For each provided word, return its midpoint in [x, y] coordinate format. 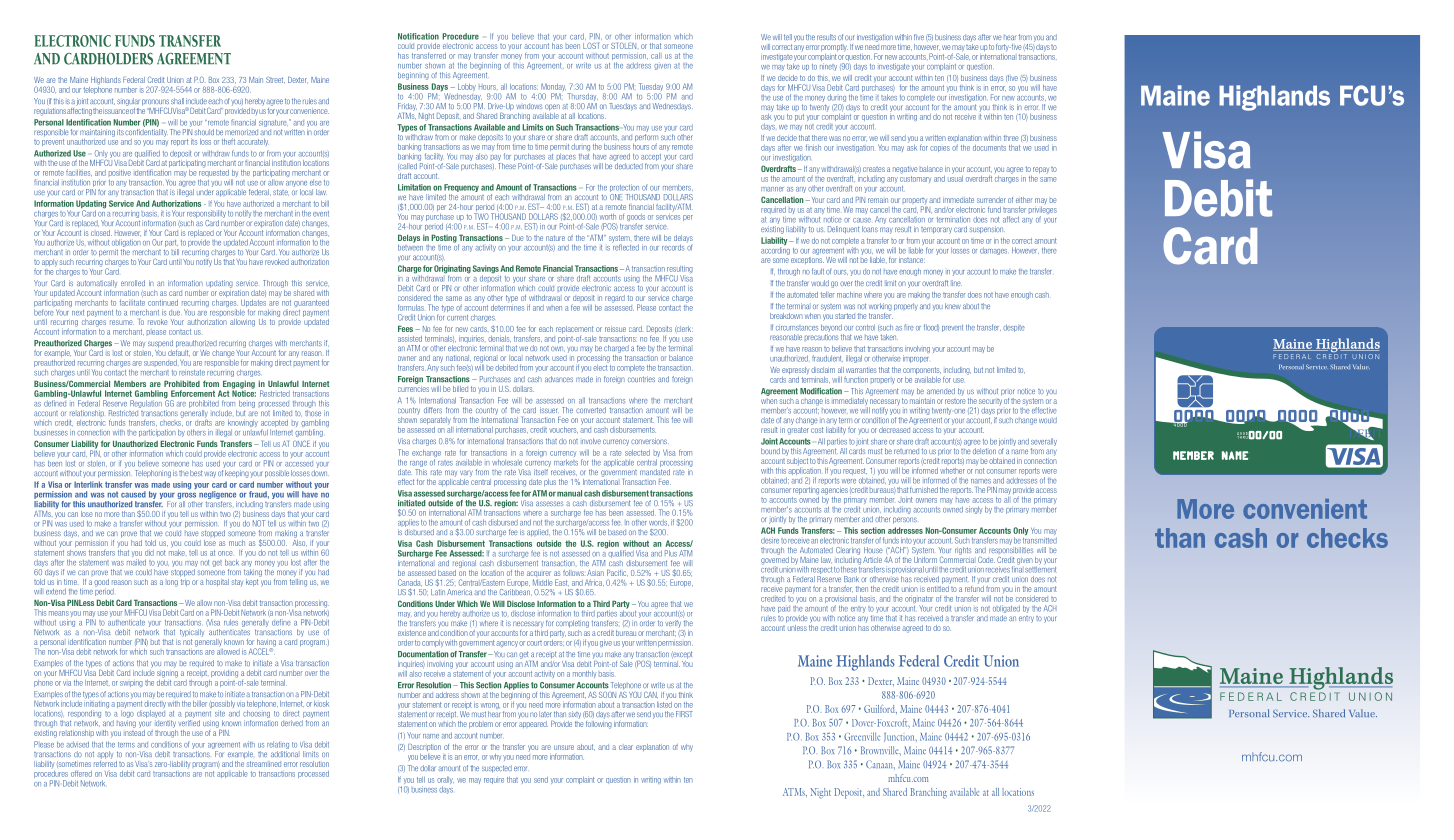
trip [185, 581]
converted [591, 410]
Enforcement [193, 393]
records [673, 247]
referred [105, 762]
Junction [900, 737]
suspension [987, 230]
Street [275, 80]
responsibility [206, 214]
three [1011, 138]
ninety [828, 67]
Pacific [617, 573]
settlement [1041, 568]
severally [1044, 443]
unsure [564, 747]
